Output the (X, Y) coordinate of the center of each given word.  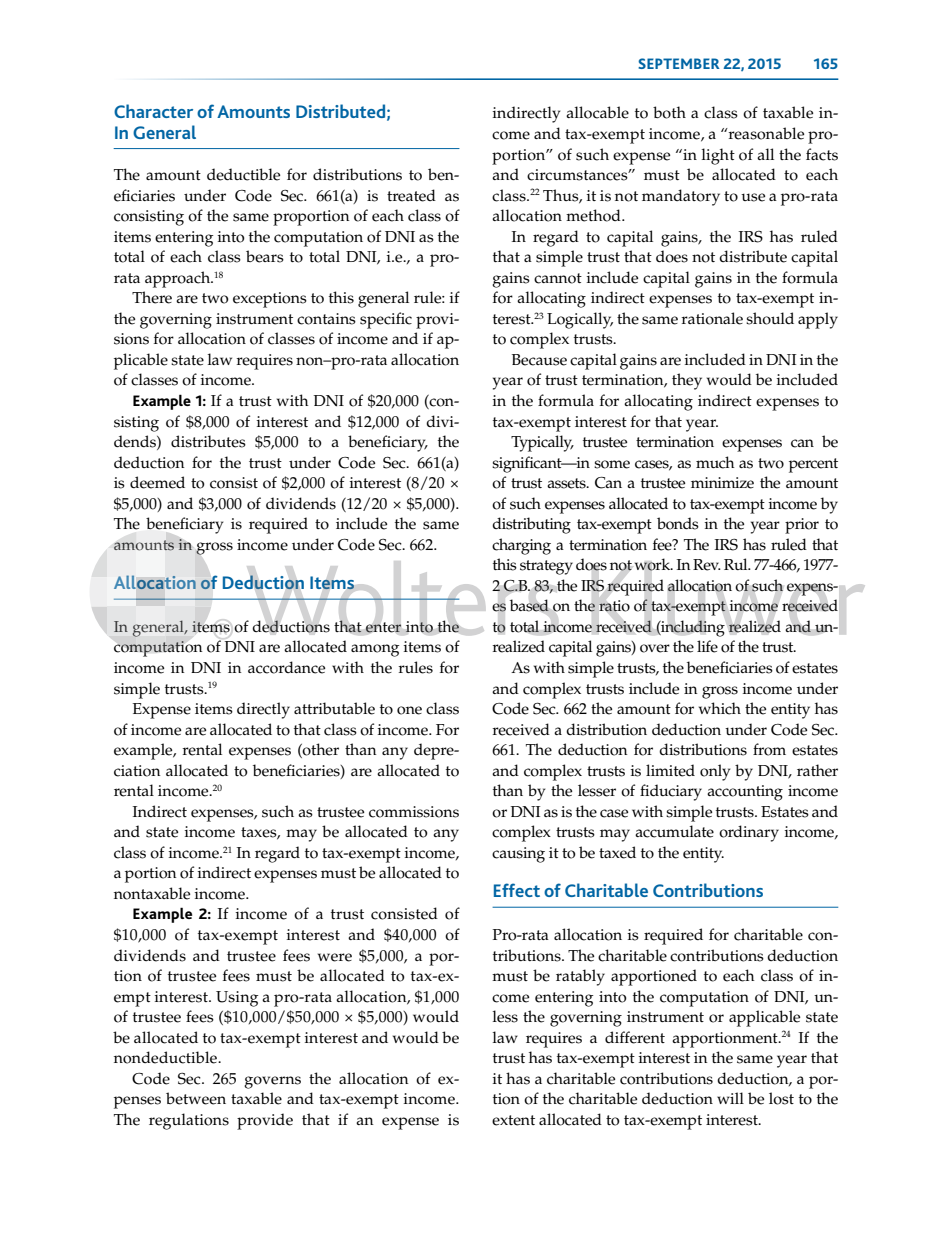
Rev (707, 565)
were (335, 957)
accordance (286, 667)
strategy (546, 567)
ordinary (749, 833)
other (320, 750)
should (770, 318)
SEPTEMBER (679, 63)
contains (326, 319)
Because (539, 360)
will (730, 1098)
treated (411, 195)
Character (153, 111)
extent (513, 1120)
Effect (517, 890)
